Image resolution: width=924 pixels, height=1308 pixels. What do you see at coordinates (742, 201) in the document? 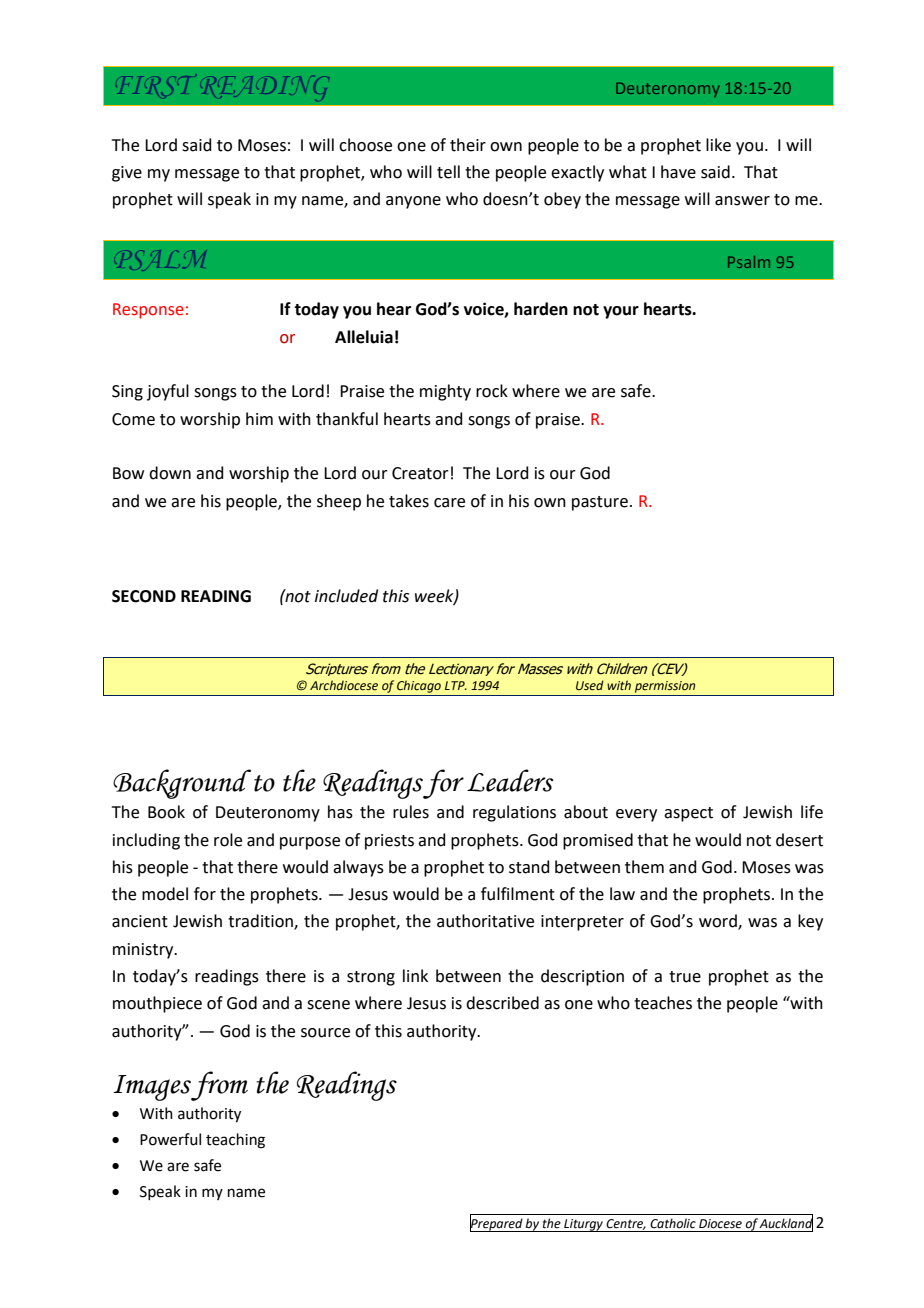
I see `answer` at bounding box center [742, 201].
